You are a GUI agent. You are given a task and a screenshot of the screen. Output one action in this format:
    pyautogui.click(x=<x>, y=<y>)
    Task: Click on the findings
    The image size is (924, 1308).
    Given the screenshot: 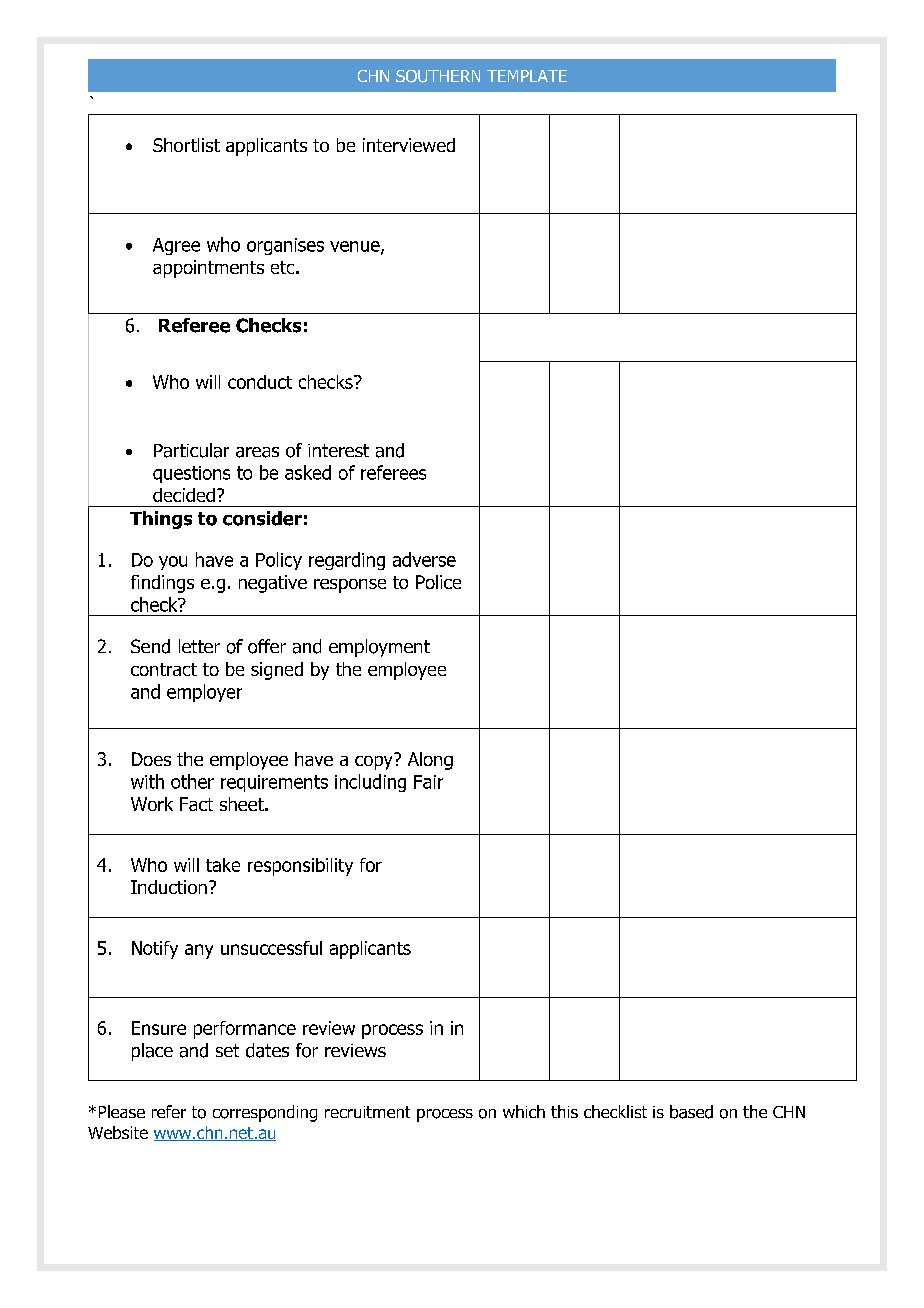 What is the action you would take?
    pyautogui.click(x=162, y=584)
